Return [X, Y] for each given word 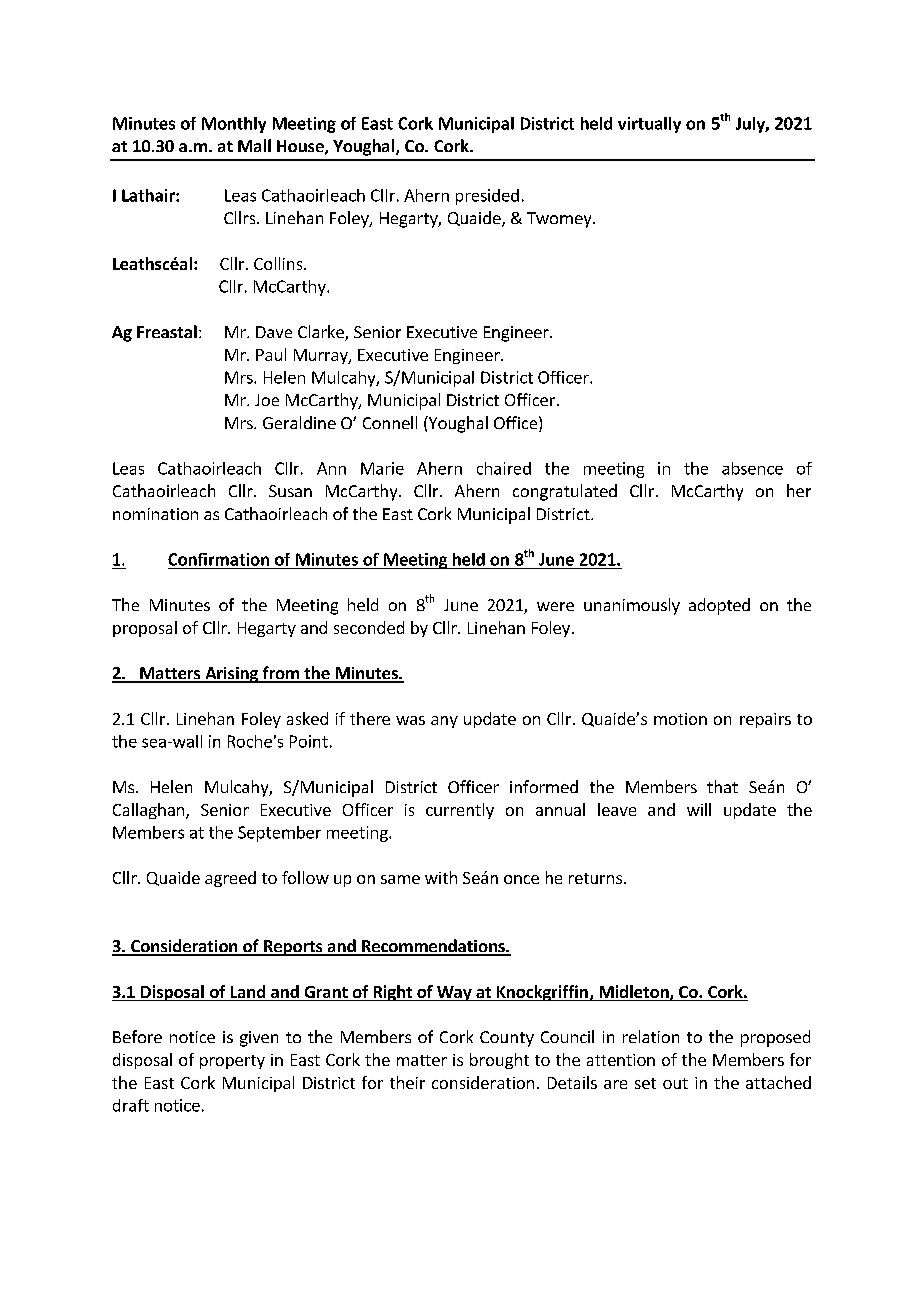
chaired [504, 468]
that [722, 786]
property [232, 1062]
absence [752, 468]
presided [487, 197]
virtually [649, 125]
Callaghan [150, 811]
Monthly [234, 125]
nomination [155, 514]
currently [460, 811]
